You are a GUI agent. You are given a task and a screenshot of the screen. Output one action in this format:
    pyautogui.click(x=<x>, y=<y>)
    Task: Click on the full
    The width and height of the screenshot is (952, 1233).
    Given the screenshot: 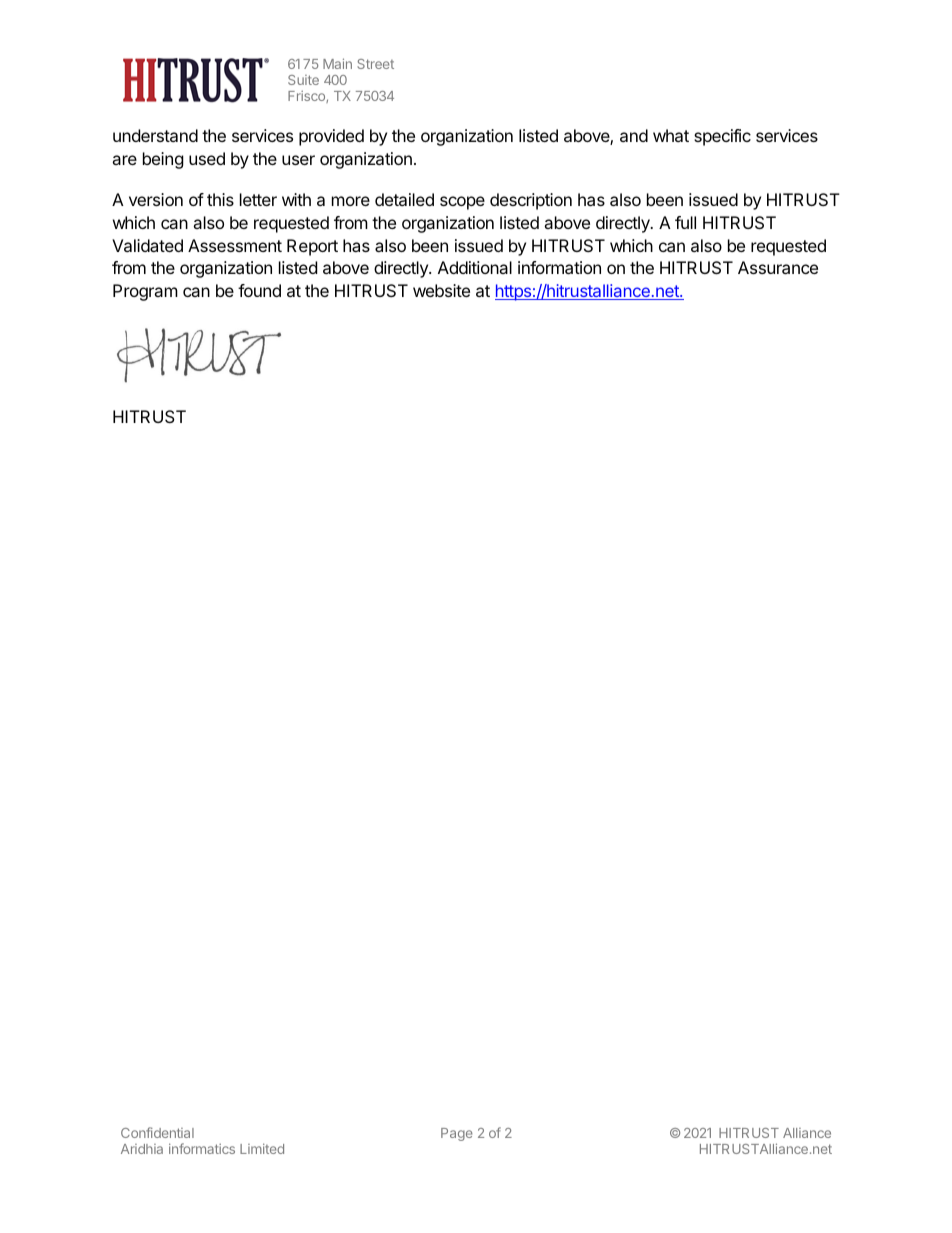 What is the action you would take?
    pyautogui.click(x=685, y=222)
